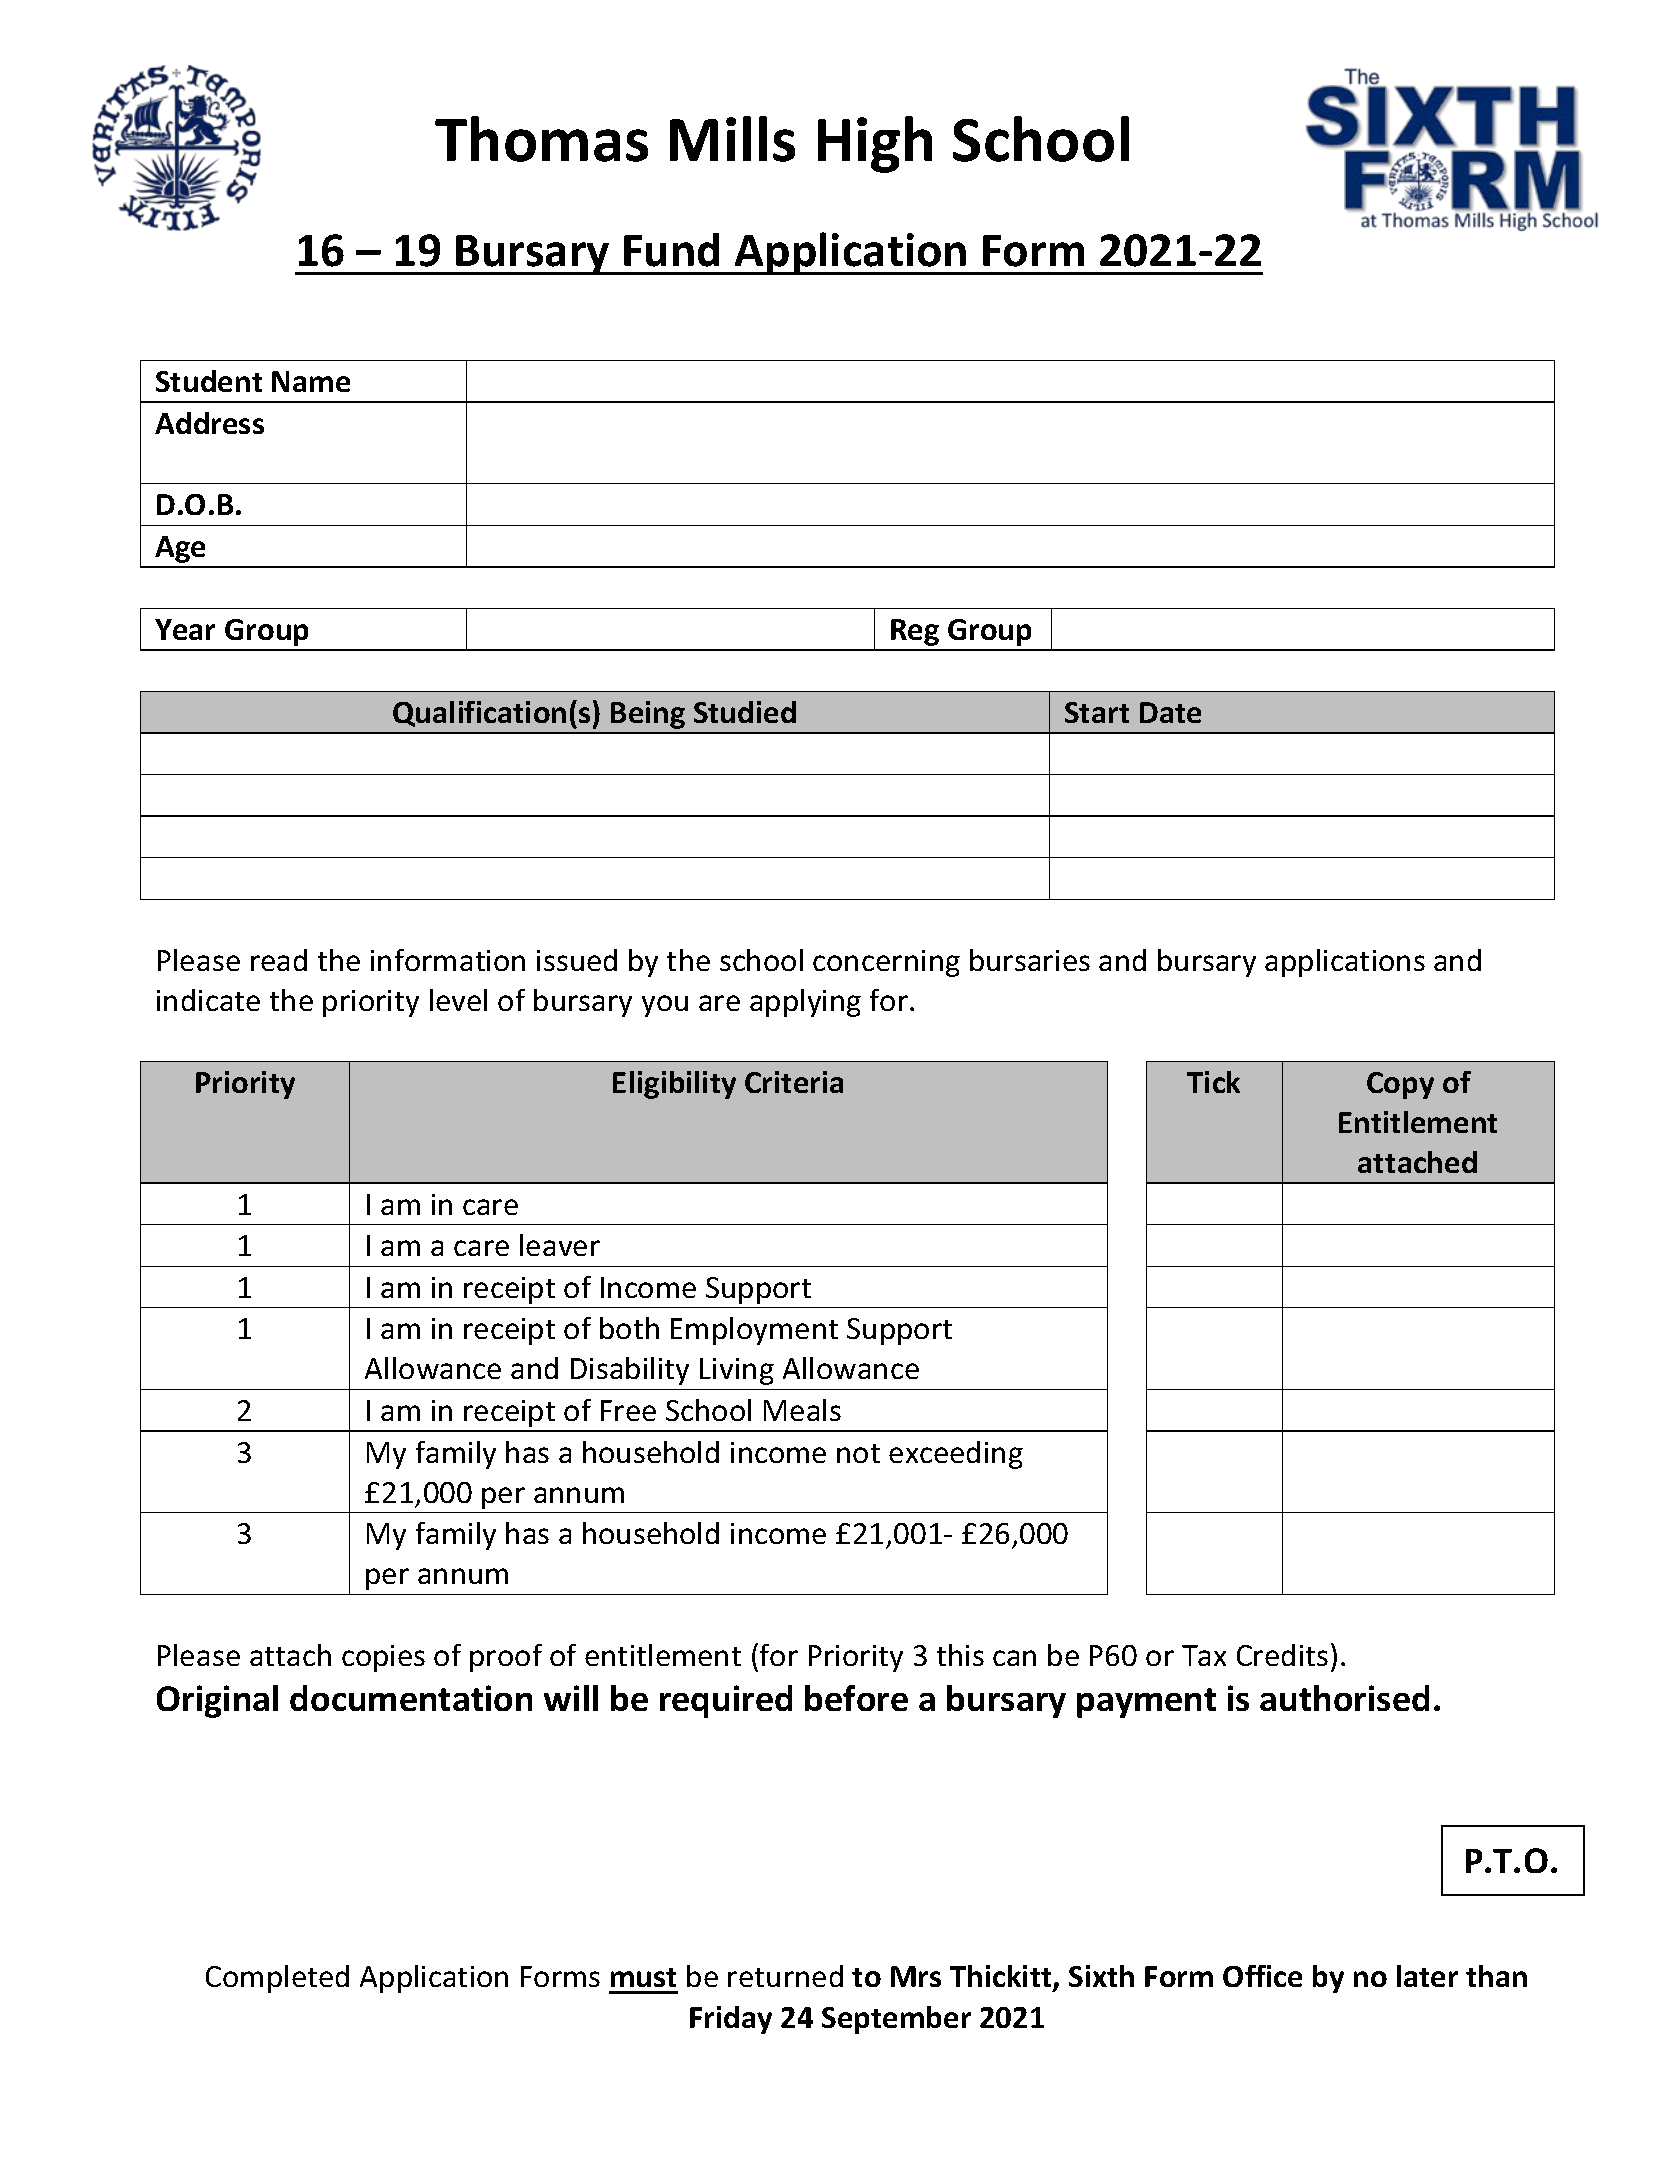 The image size is (1678, 2172). I want to click on Completed, so click(277, 1979).
